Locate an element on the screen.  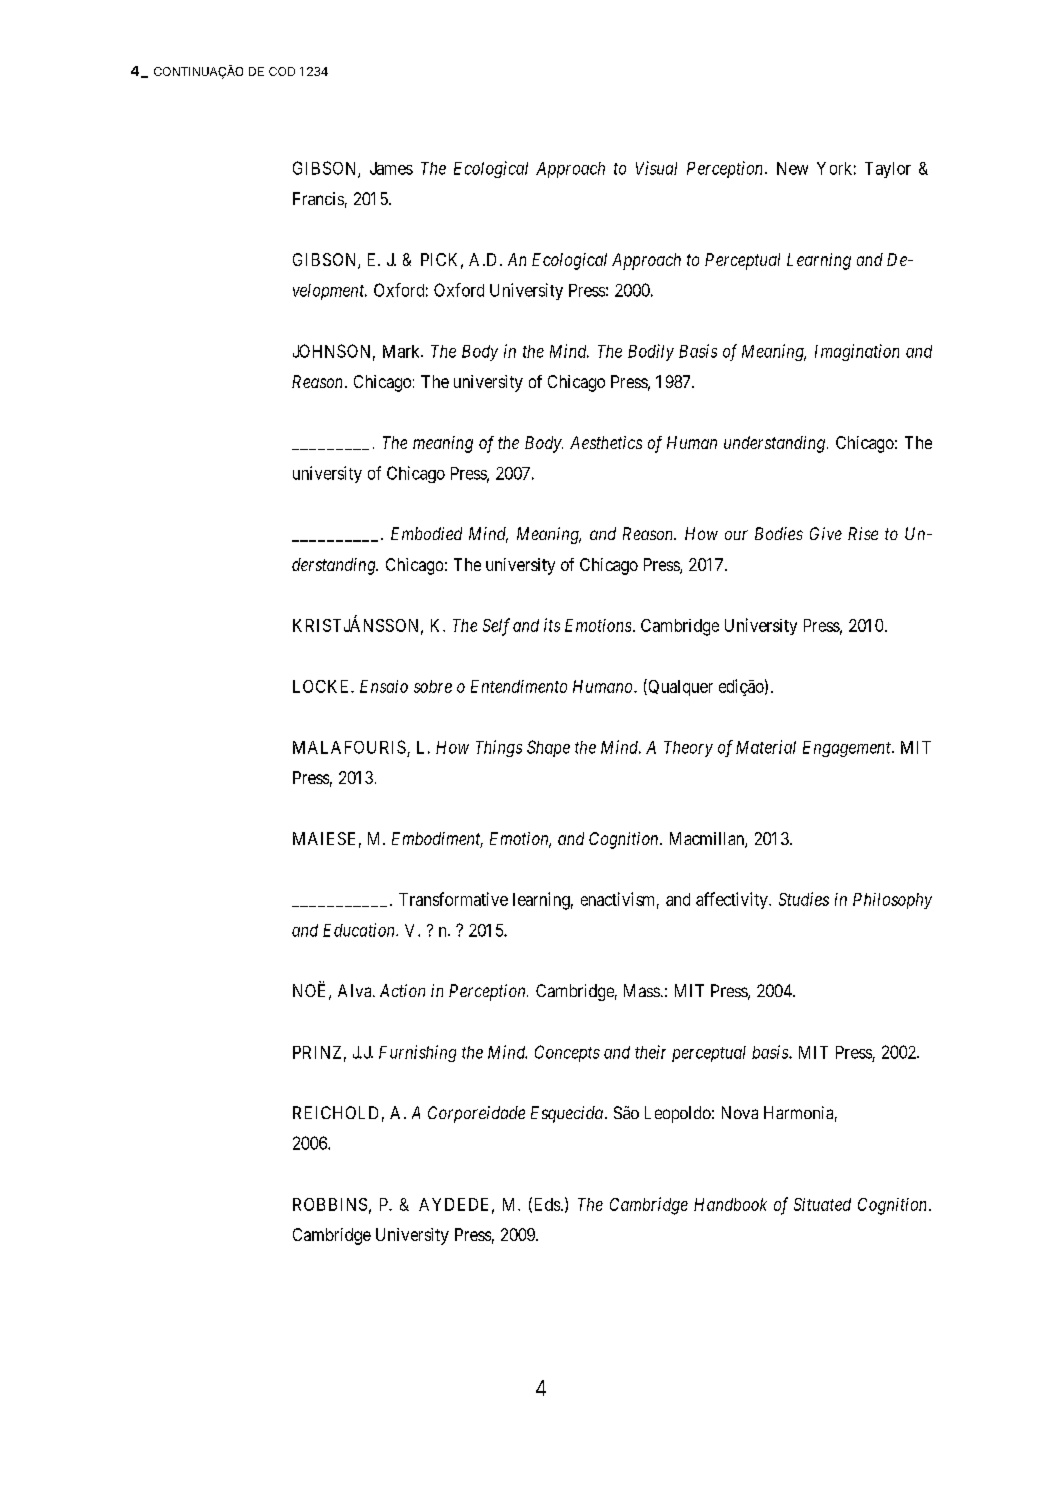
James is located at coordinates (391, 168).
